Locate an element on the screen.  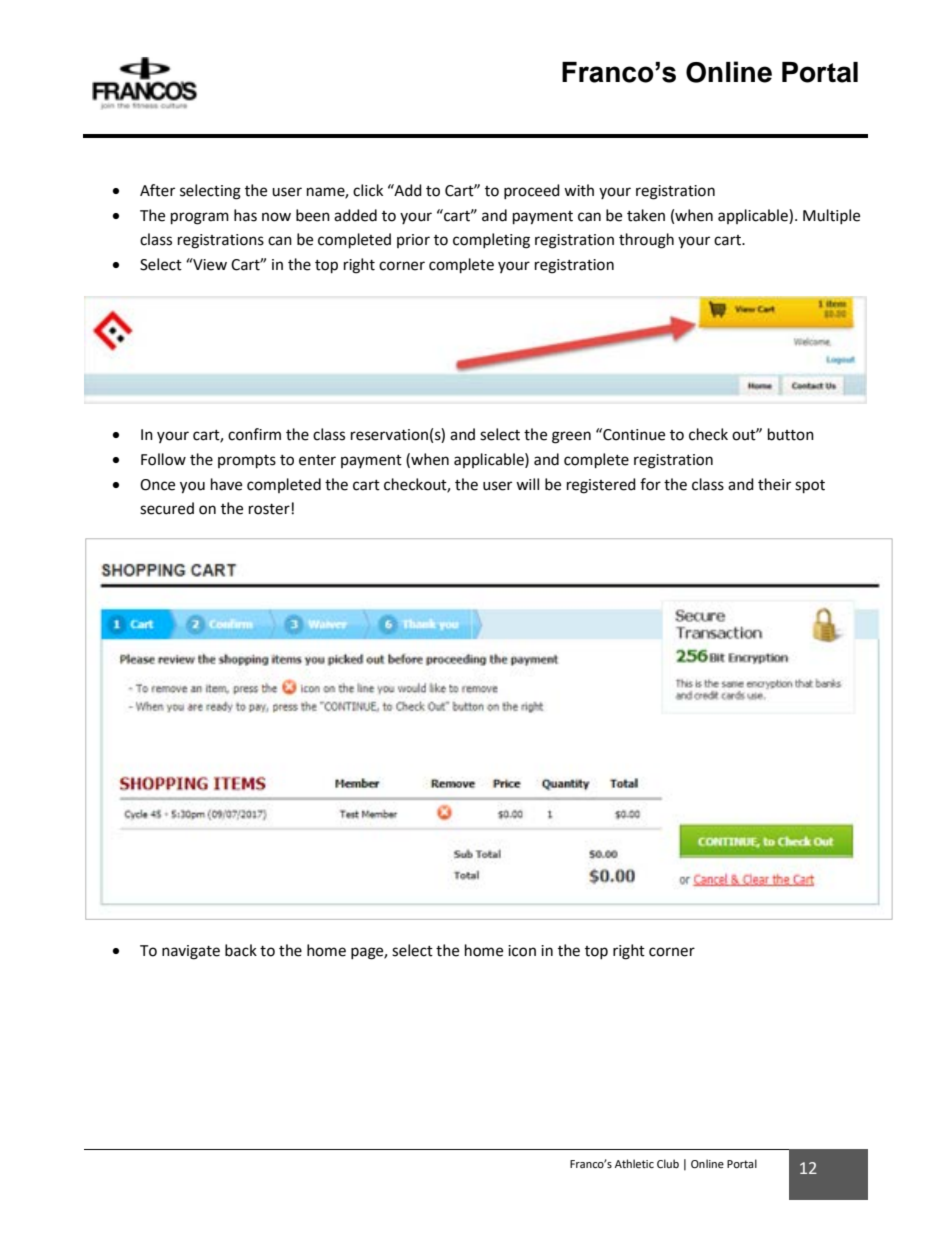
Athletic is located at coordinates (634, 1164).
